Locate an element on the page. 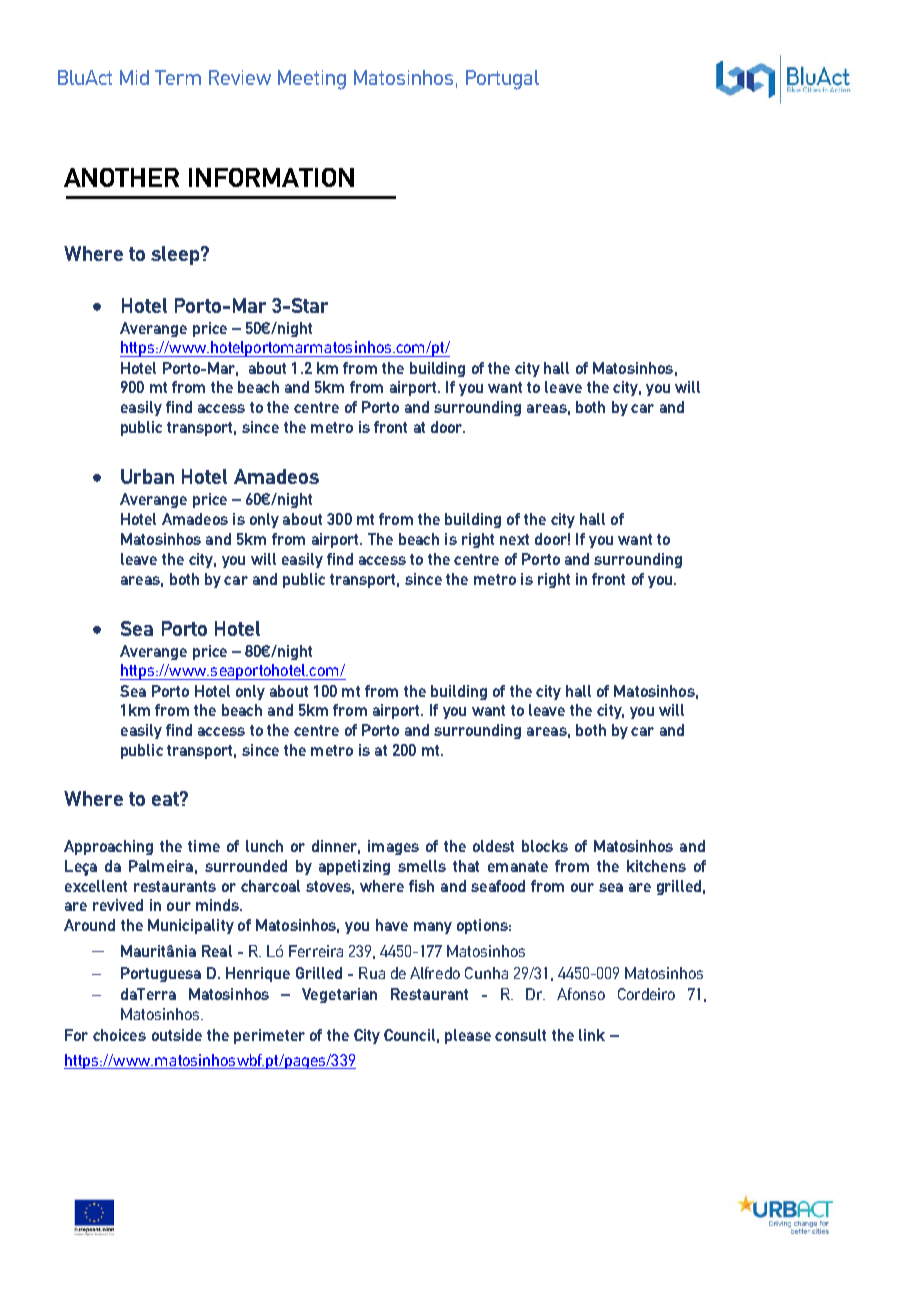  next is located at coordinates (514, 539).
